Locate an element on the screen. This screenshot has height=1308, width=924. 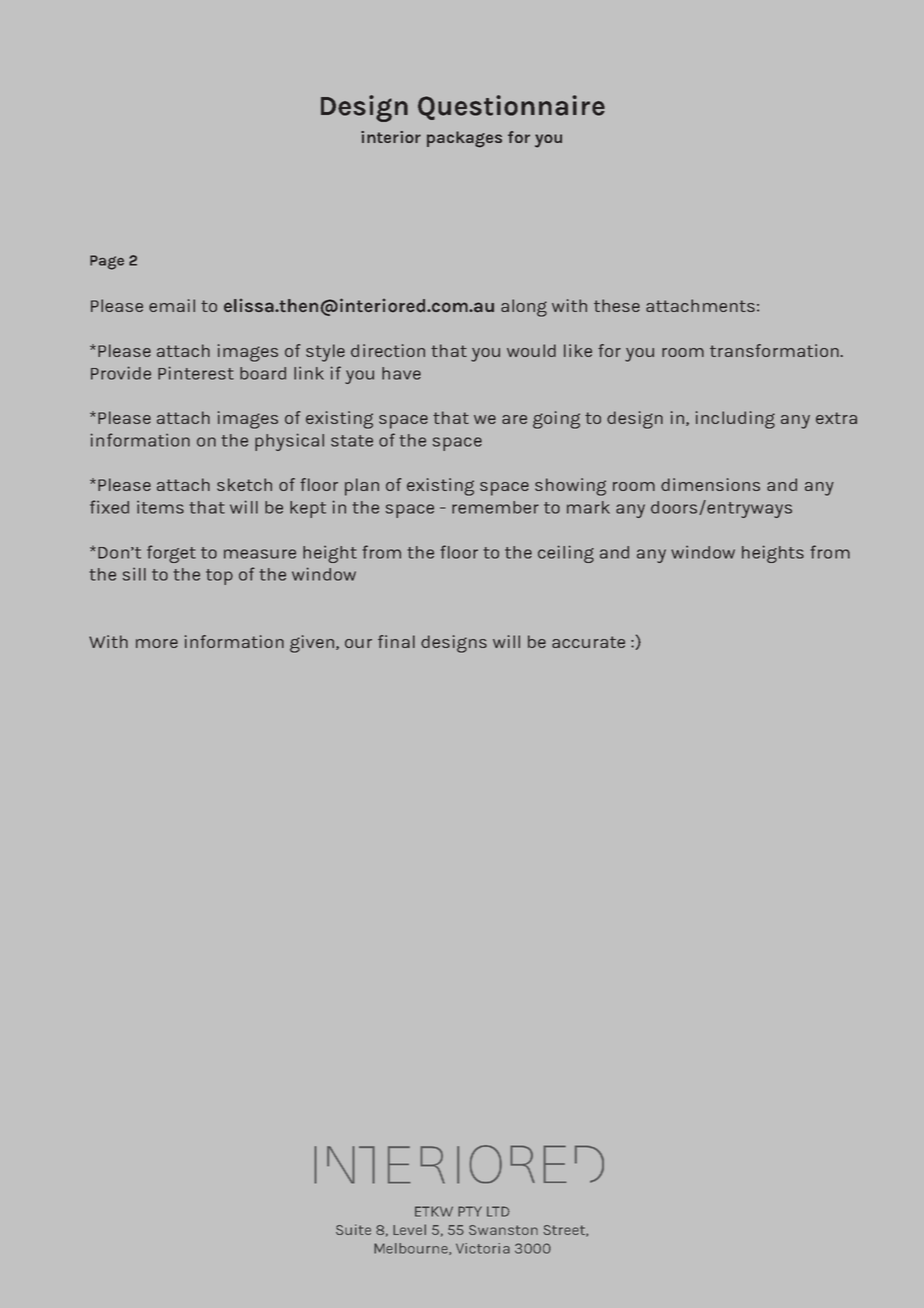
LTD is located at coordinates (498, 1211).
